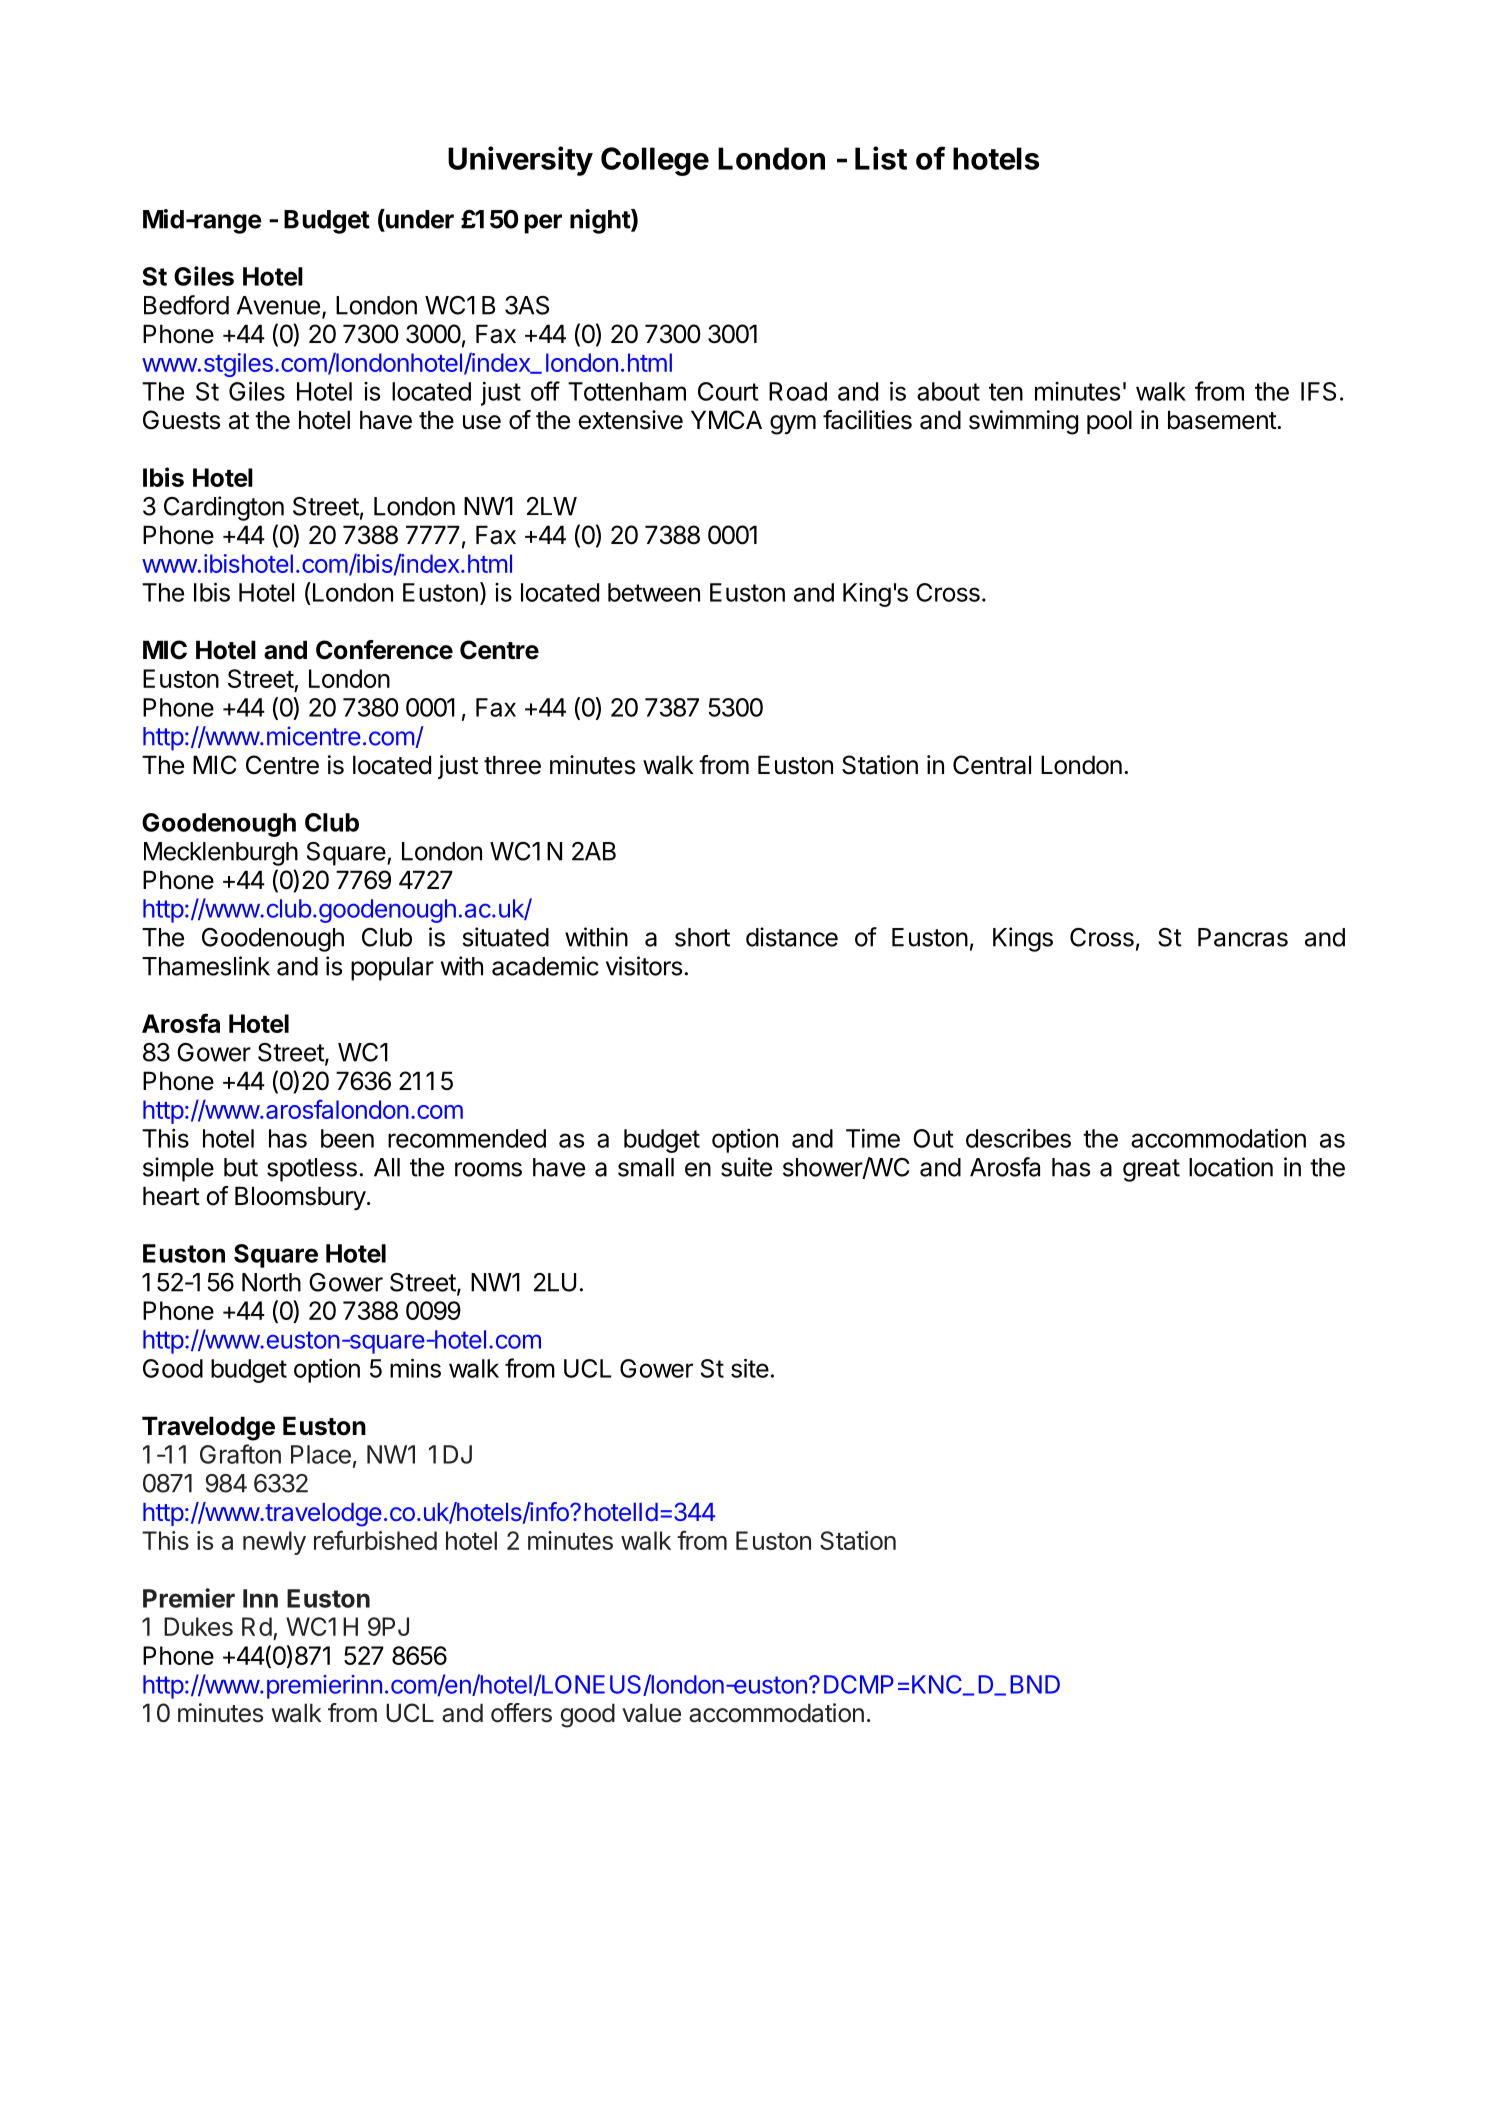 The width and height of the screenshot is (1486, 2104). Describe the element at coordinates (415, 1368) in the screenshot. I see `mins` at that location.
